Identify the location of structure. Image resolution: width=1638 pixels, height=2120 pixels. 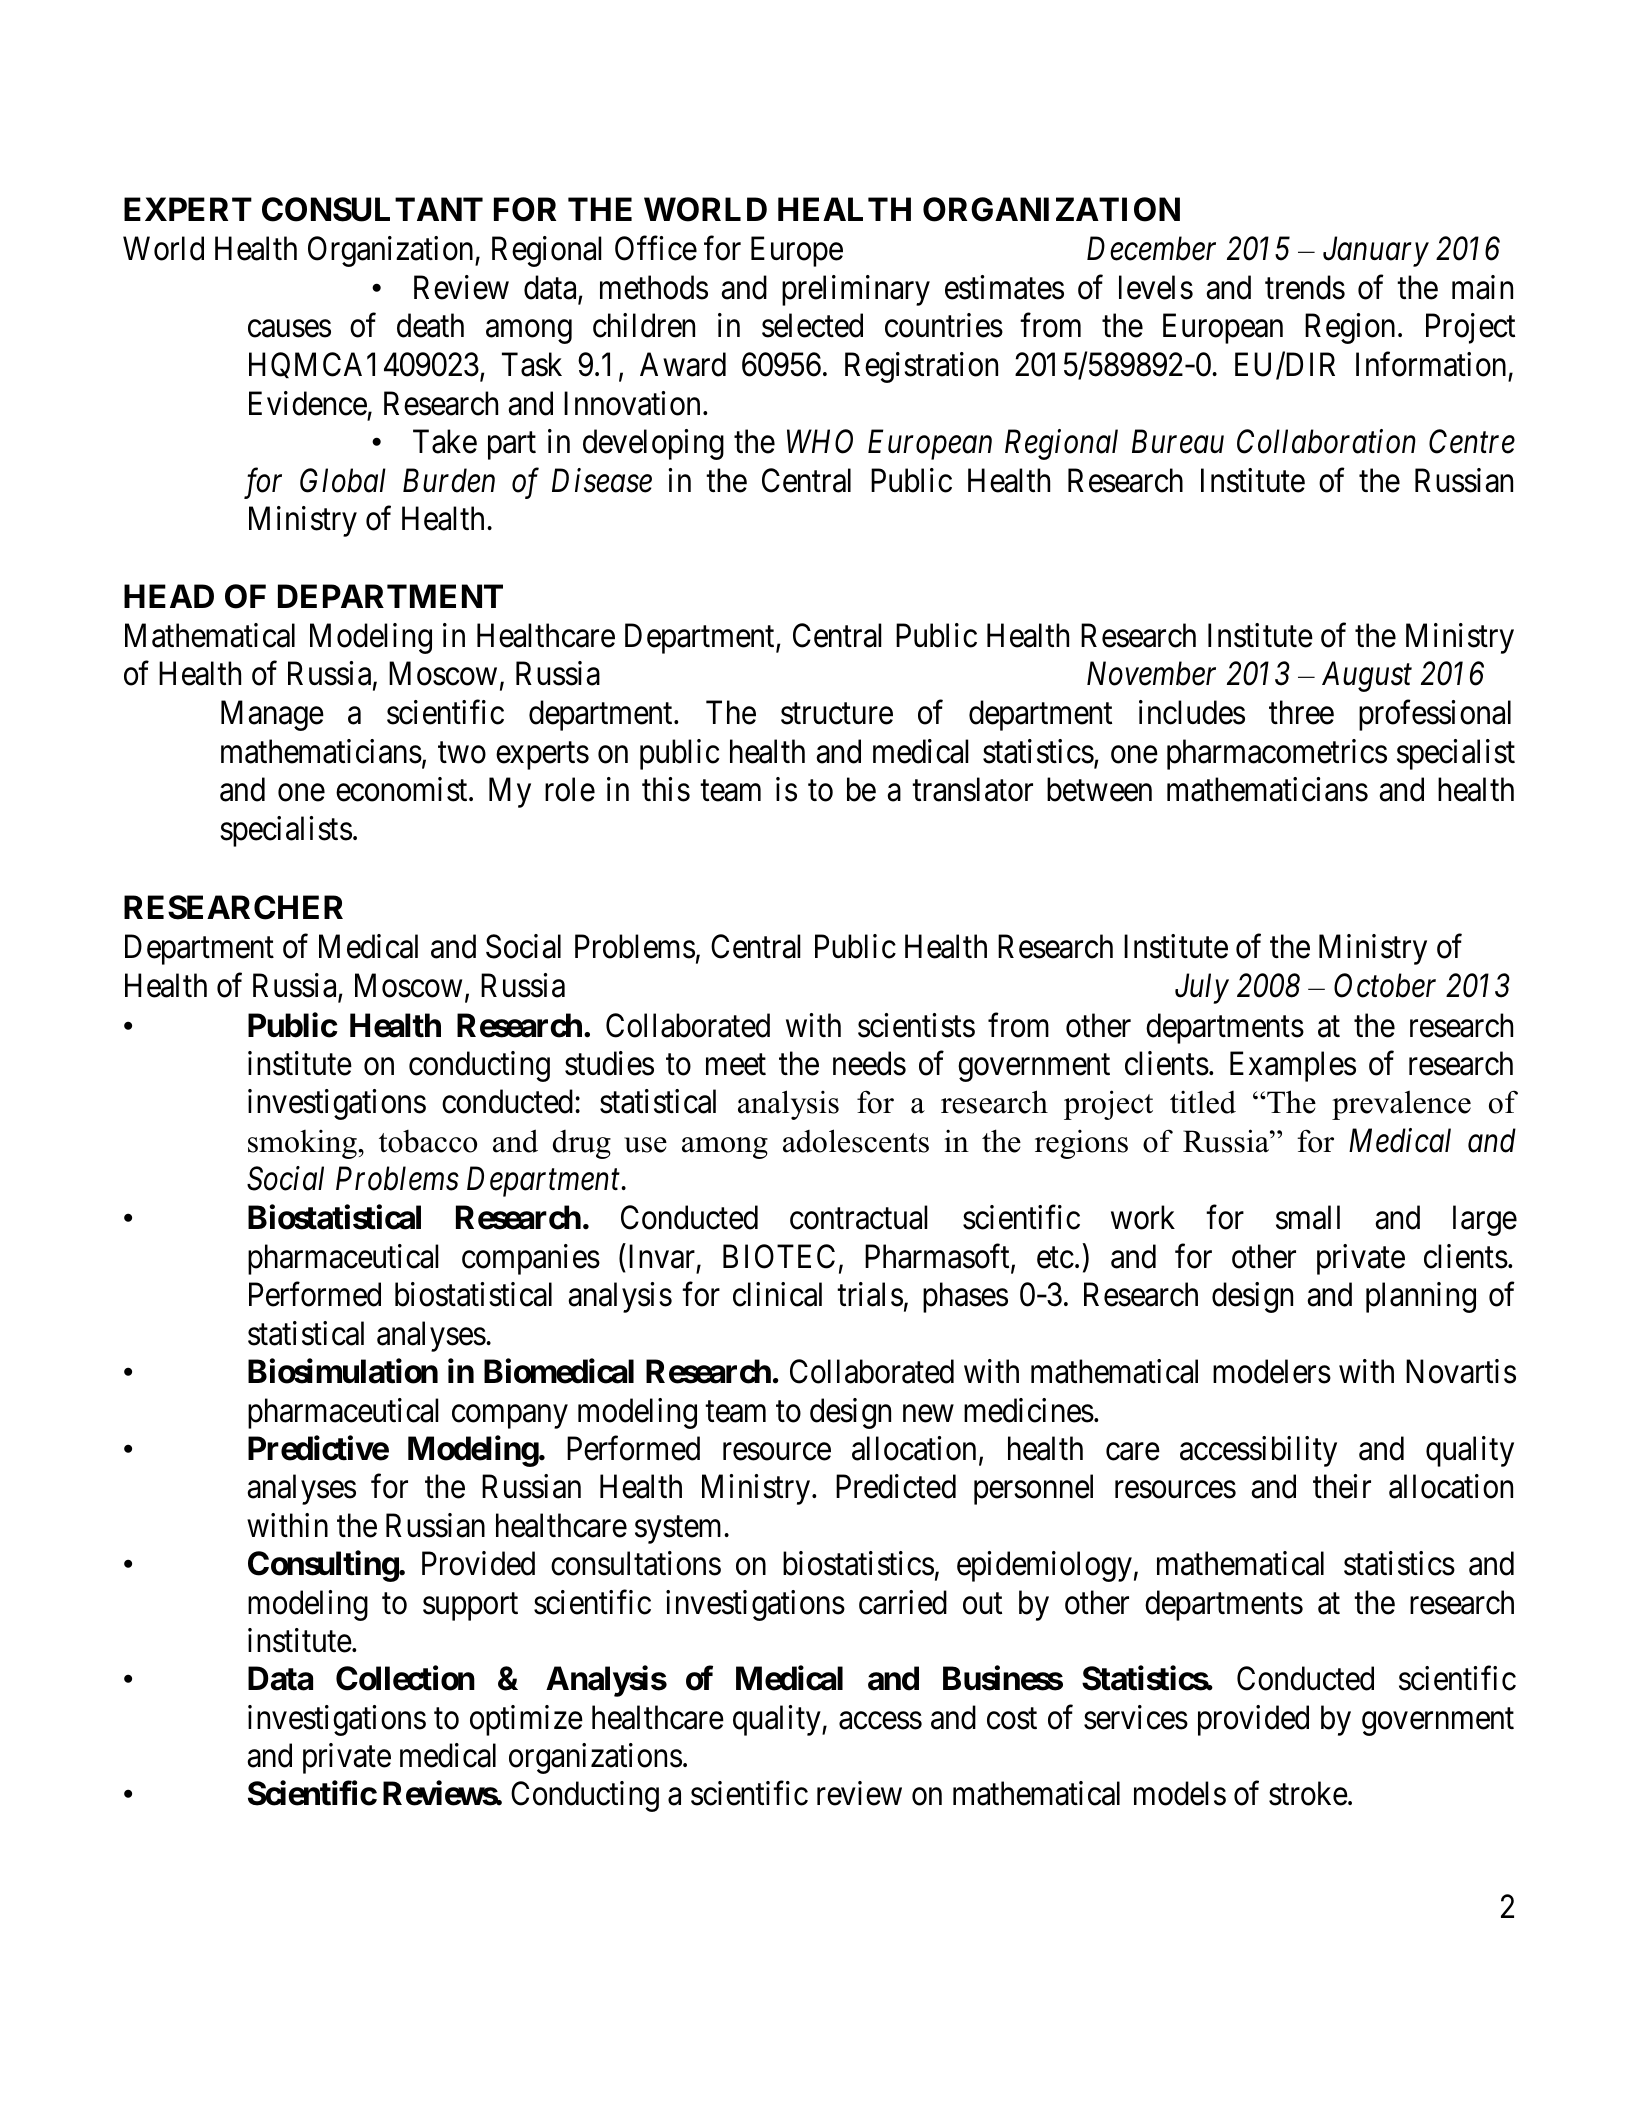
(837, 714).
